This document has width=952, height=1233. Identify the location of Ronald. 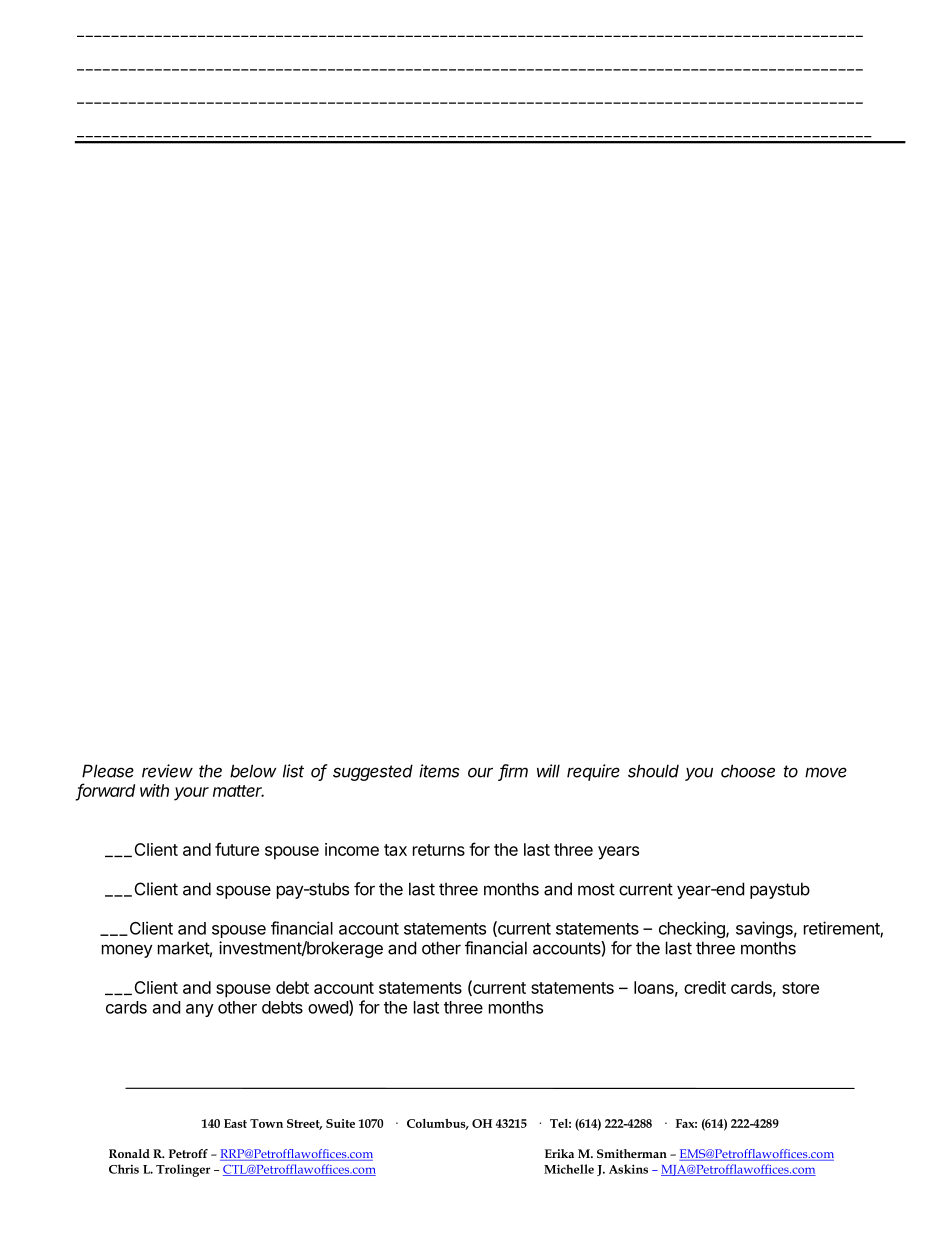
(129, 1153).
